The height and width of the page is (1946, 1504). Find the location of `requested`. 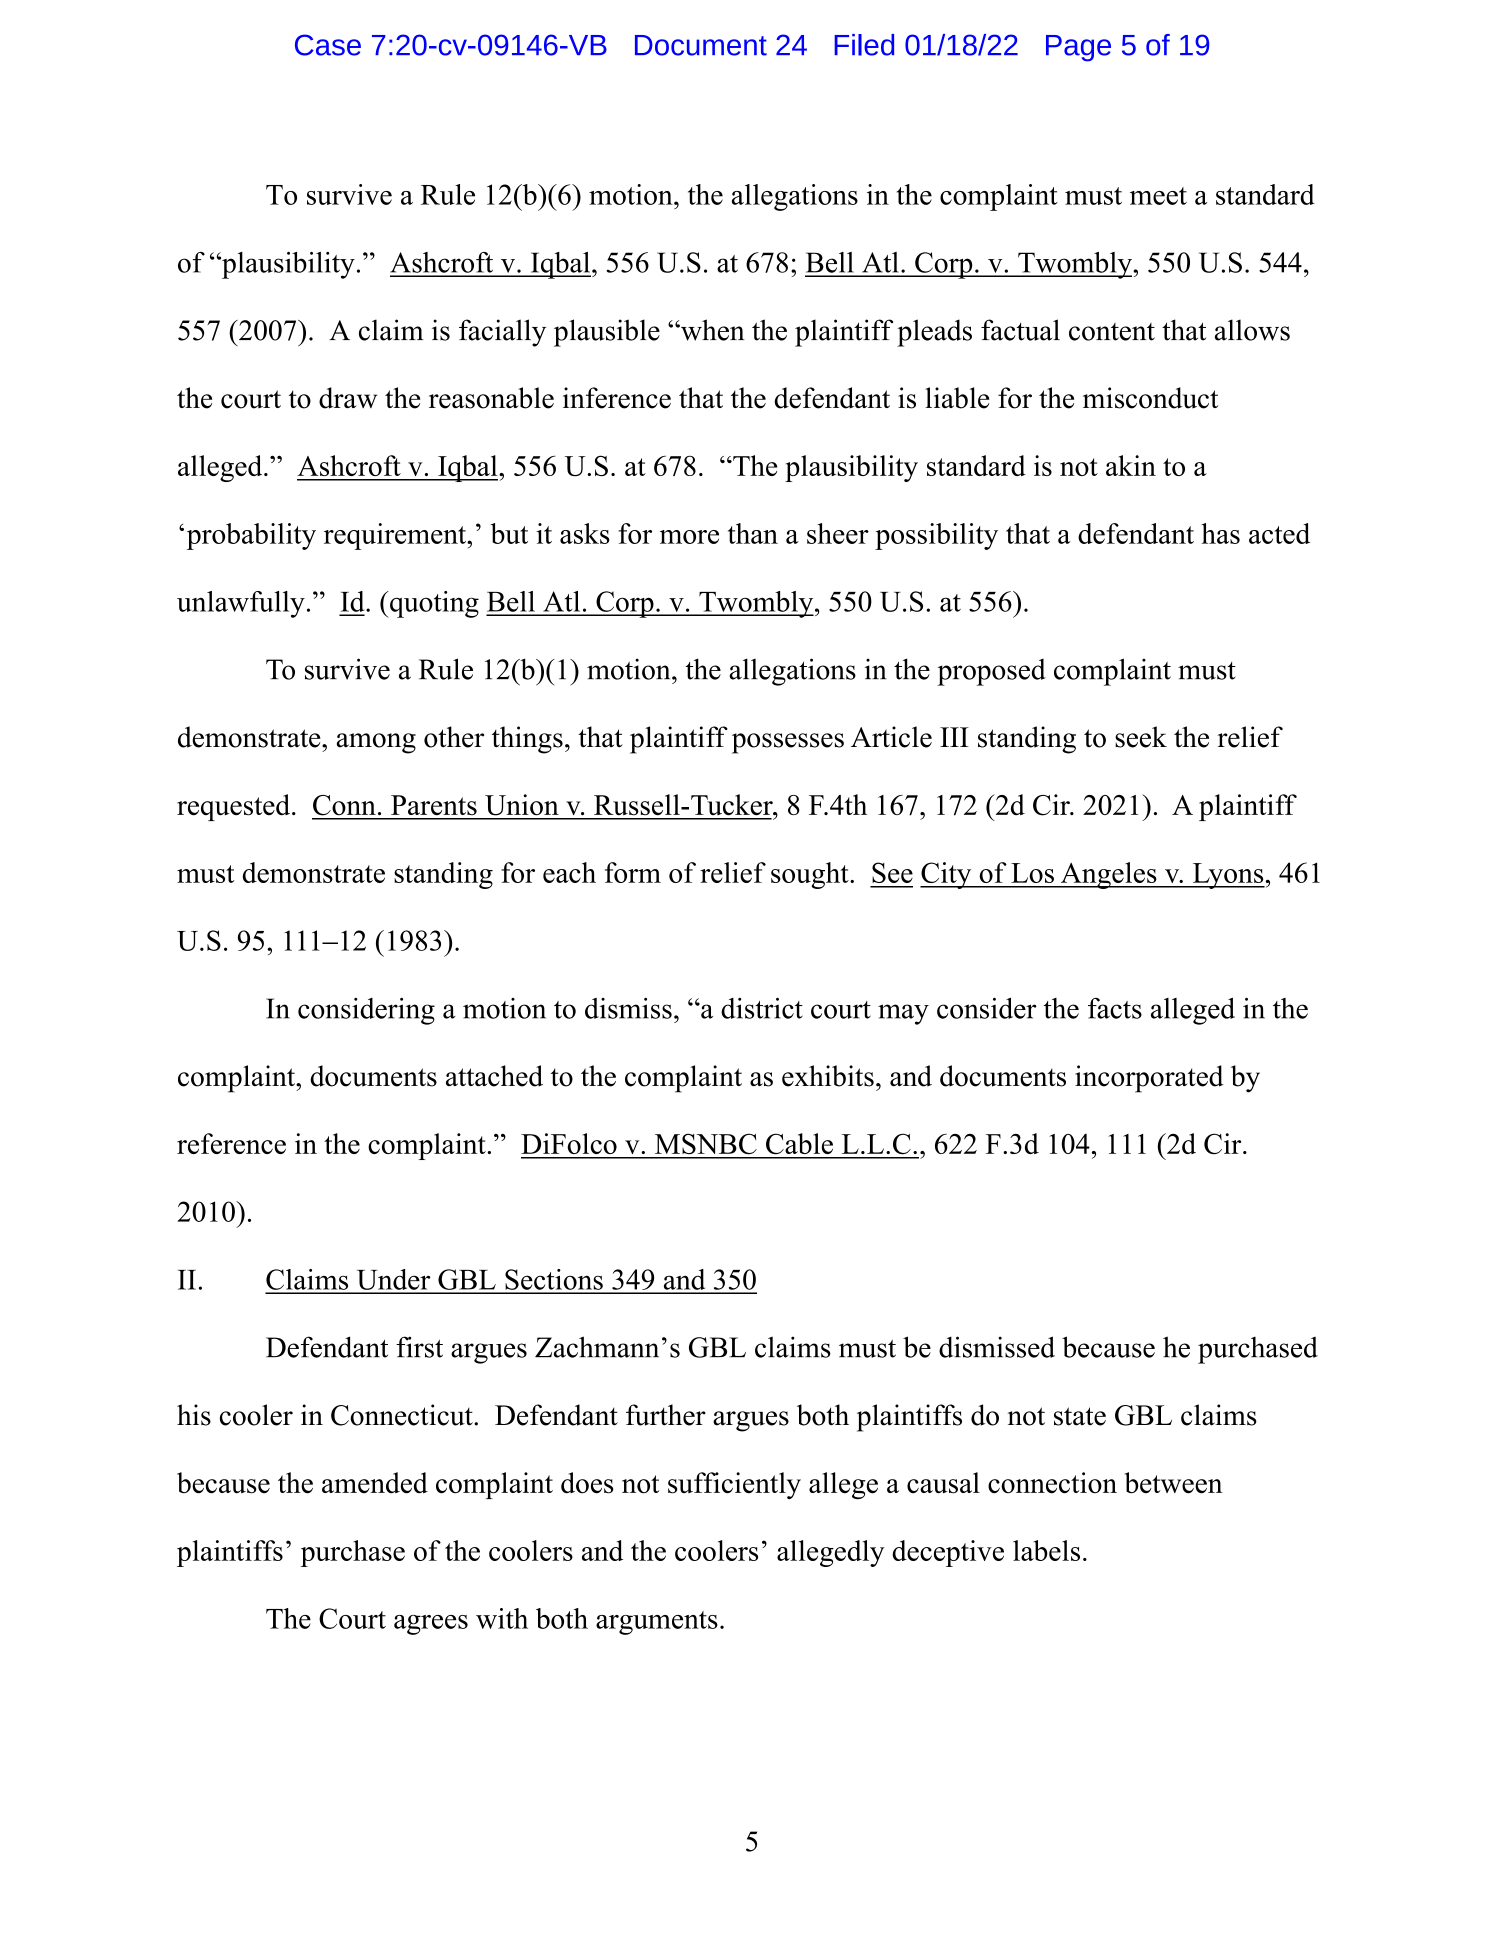

requested is located at coordinates (235, 807).
